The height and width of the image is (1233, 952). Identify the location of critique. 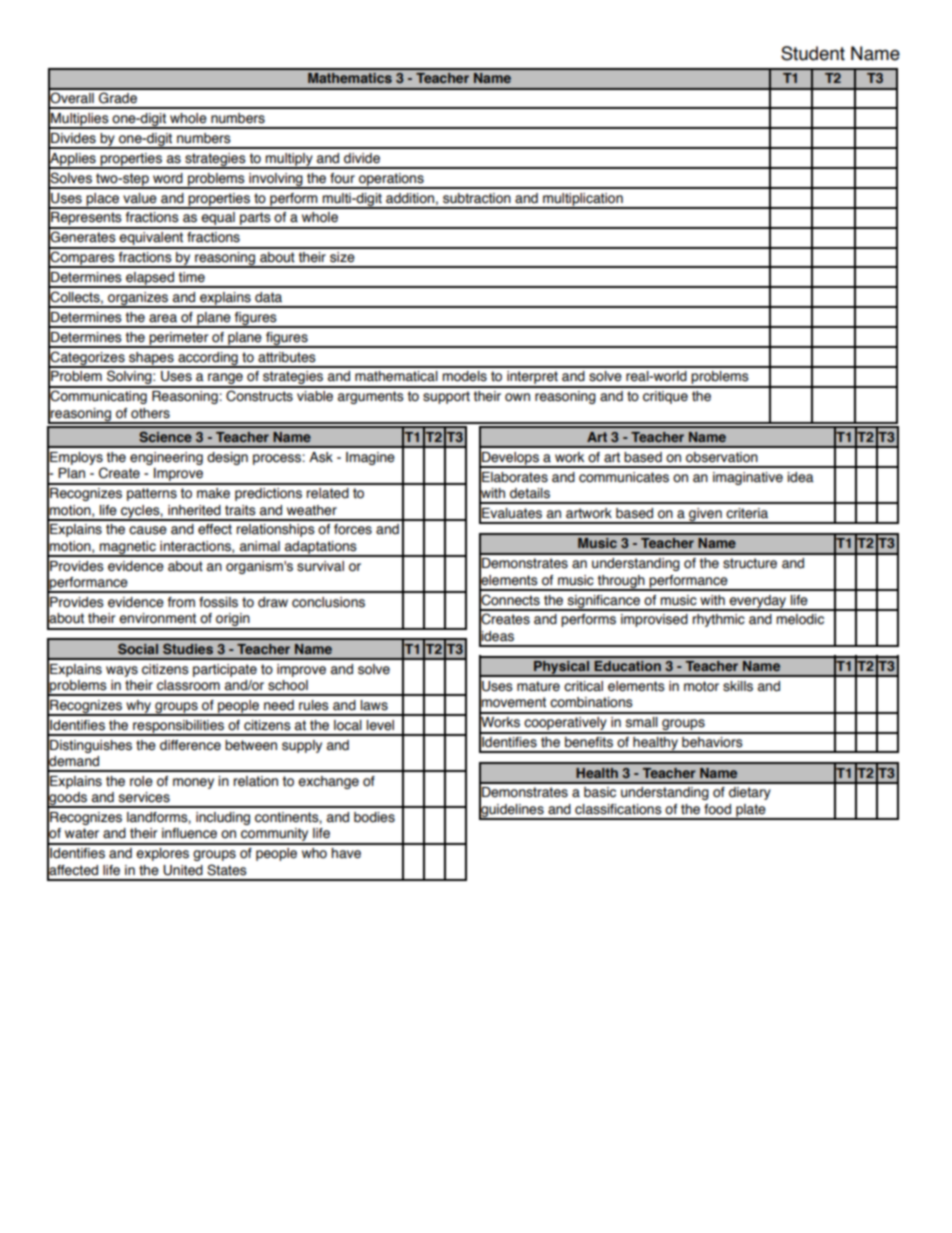
(665, 397).
